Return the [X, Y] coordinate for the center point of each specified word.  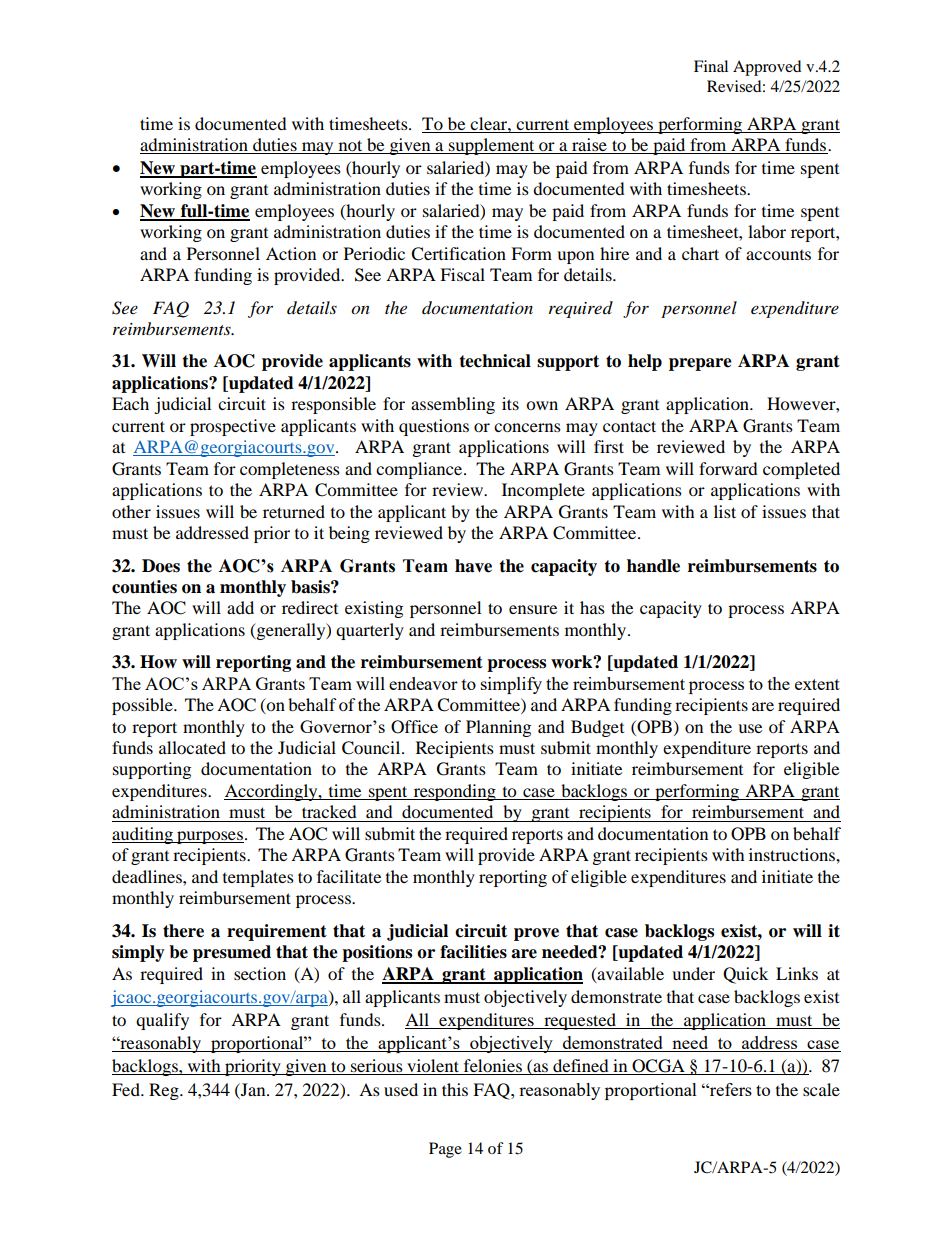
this [455, 1089]
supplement [492, 146]
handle [653, 566]
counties [144, 587]
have [473, 566]
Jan [253, 1089]
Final [711, 66]
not [350, 147]
